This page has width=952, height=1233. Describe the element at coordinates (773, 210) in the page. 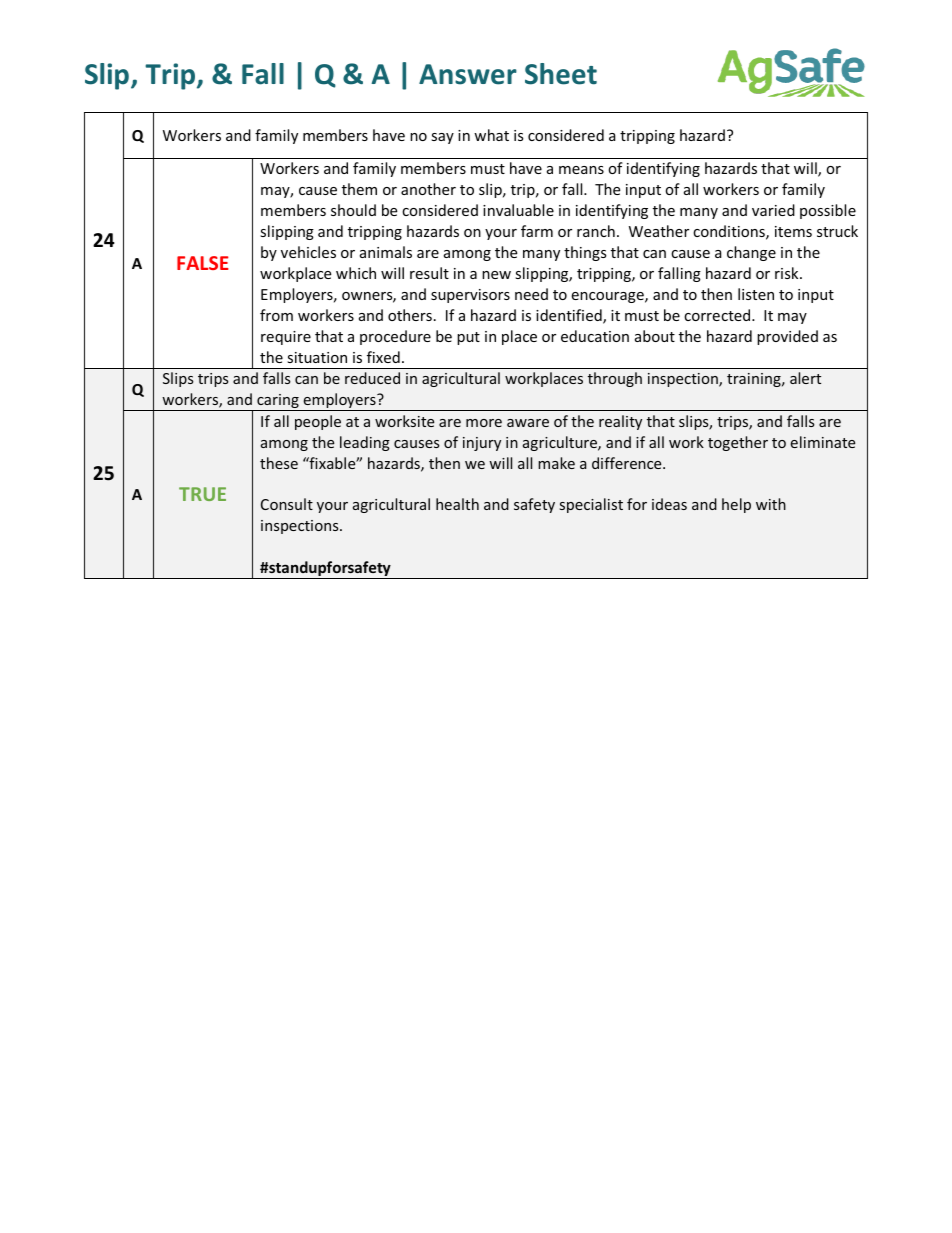

I see `varied` at that location.
